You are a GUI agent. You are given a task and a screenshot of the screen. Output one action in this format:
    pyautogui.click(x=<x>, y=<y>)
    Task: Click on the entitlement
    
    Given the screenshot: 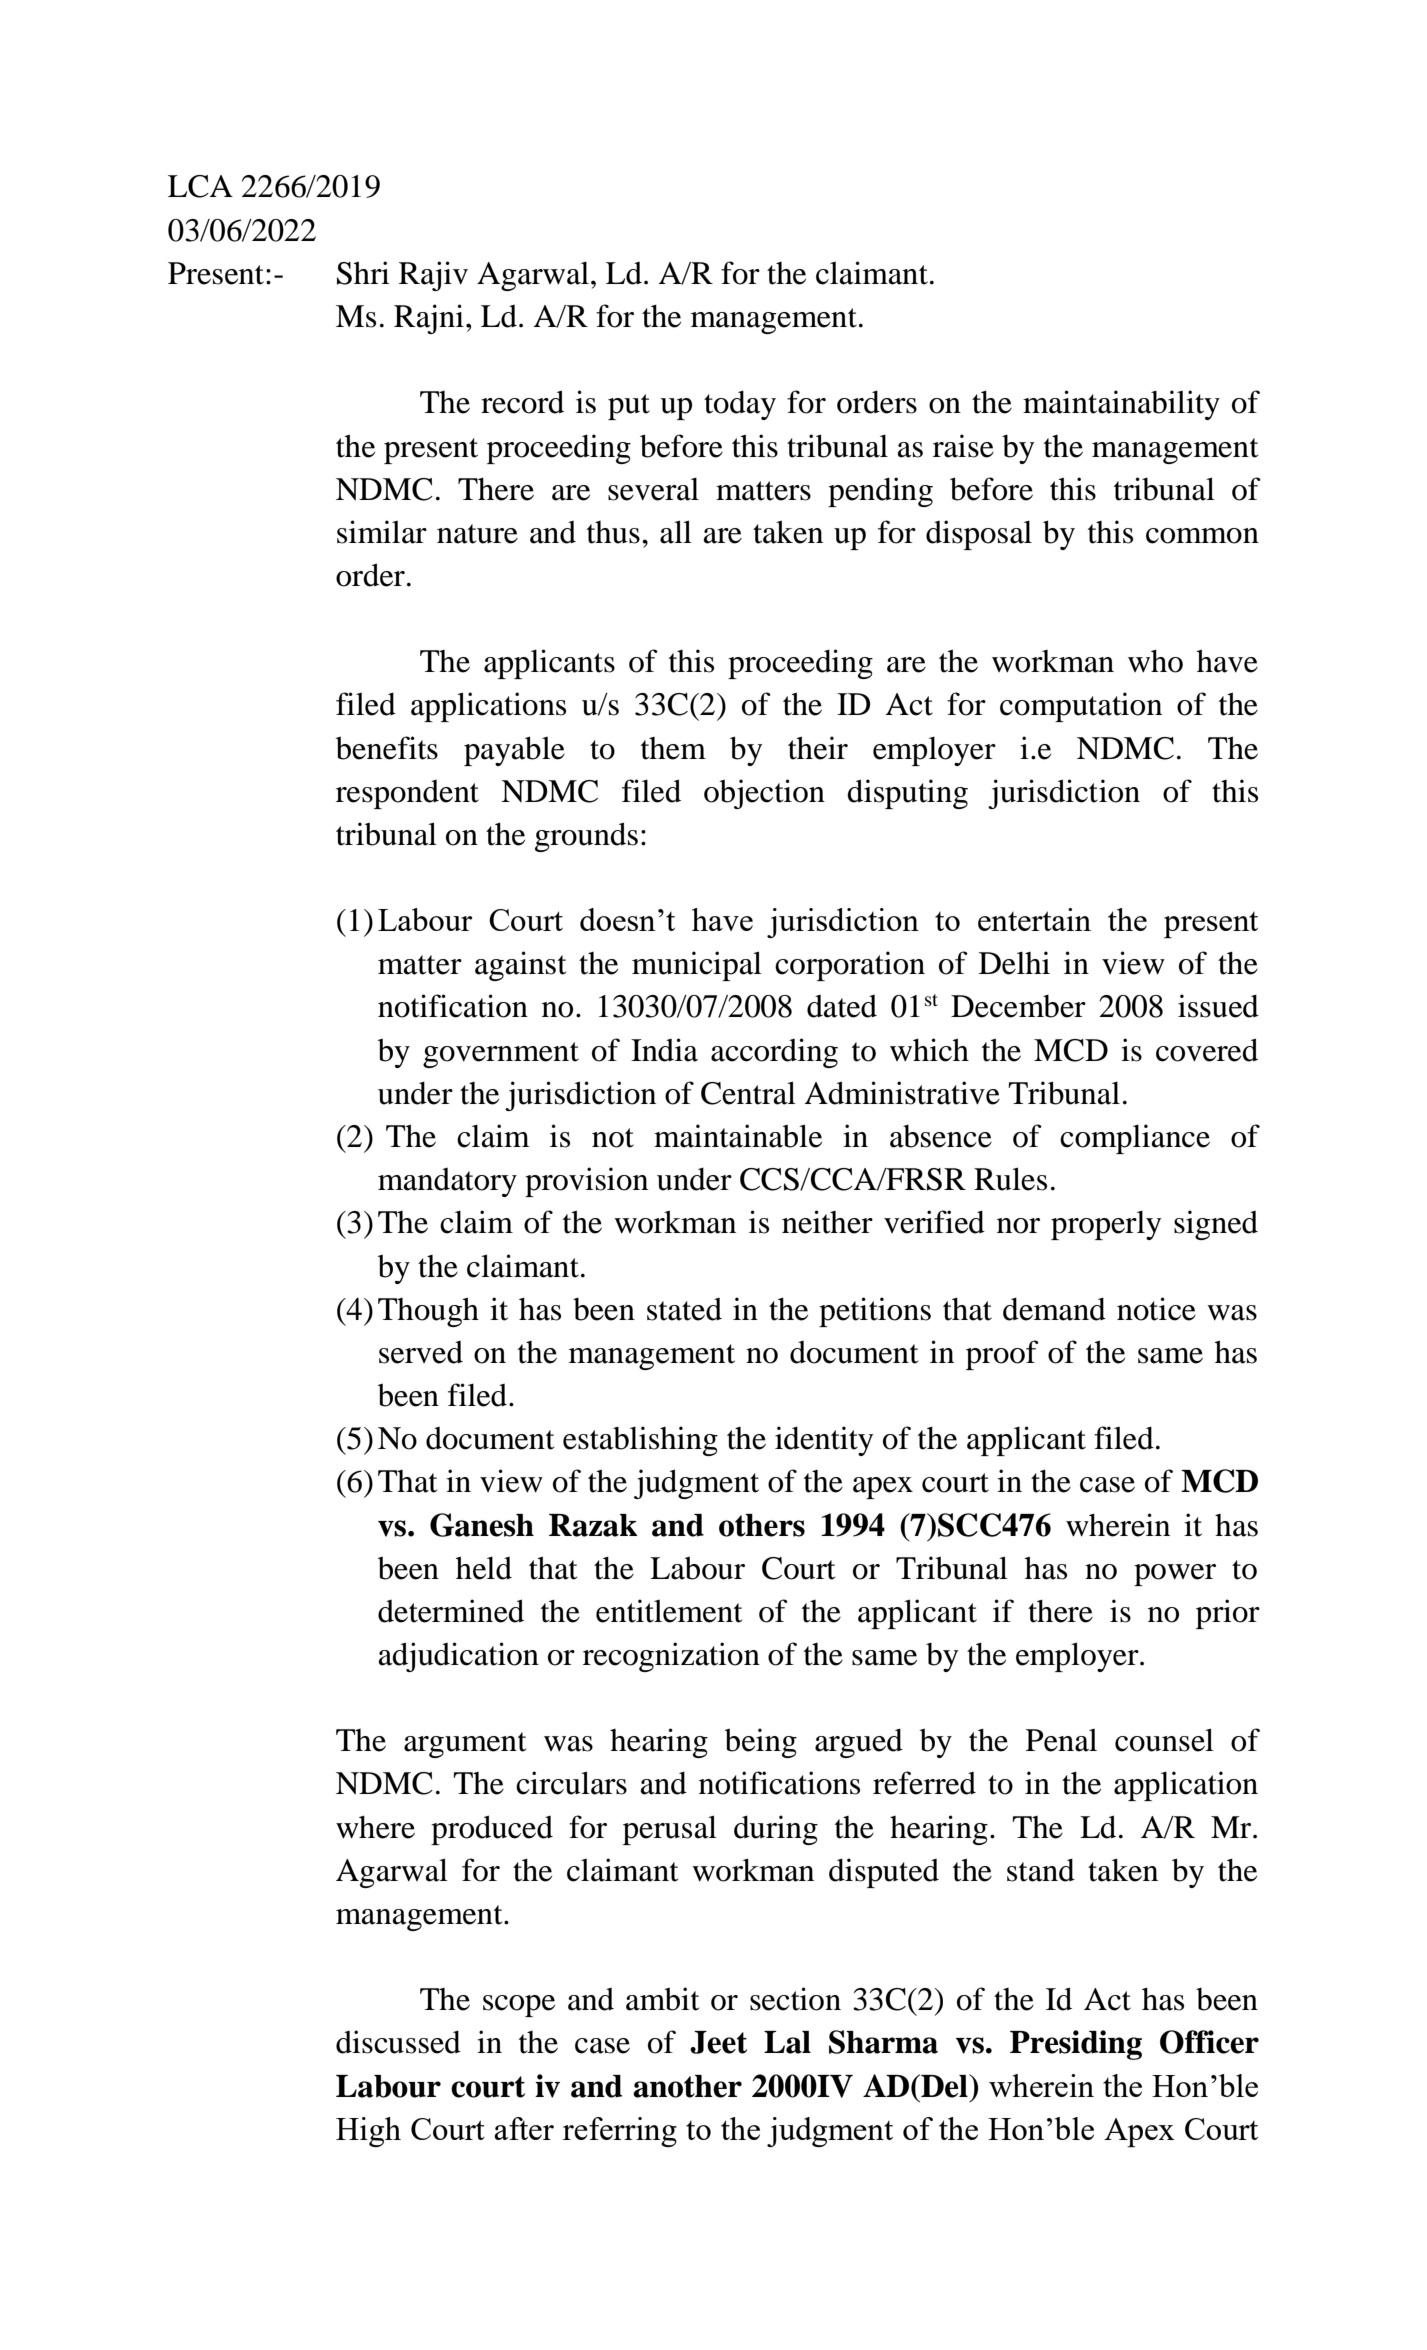 What is the action you would take?
    pyautogui.click(x=669, y=1611)
